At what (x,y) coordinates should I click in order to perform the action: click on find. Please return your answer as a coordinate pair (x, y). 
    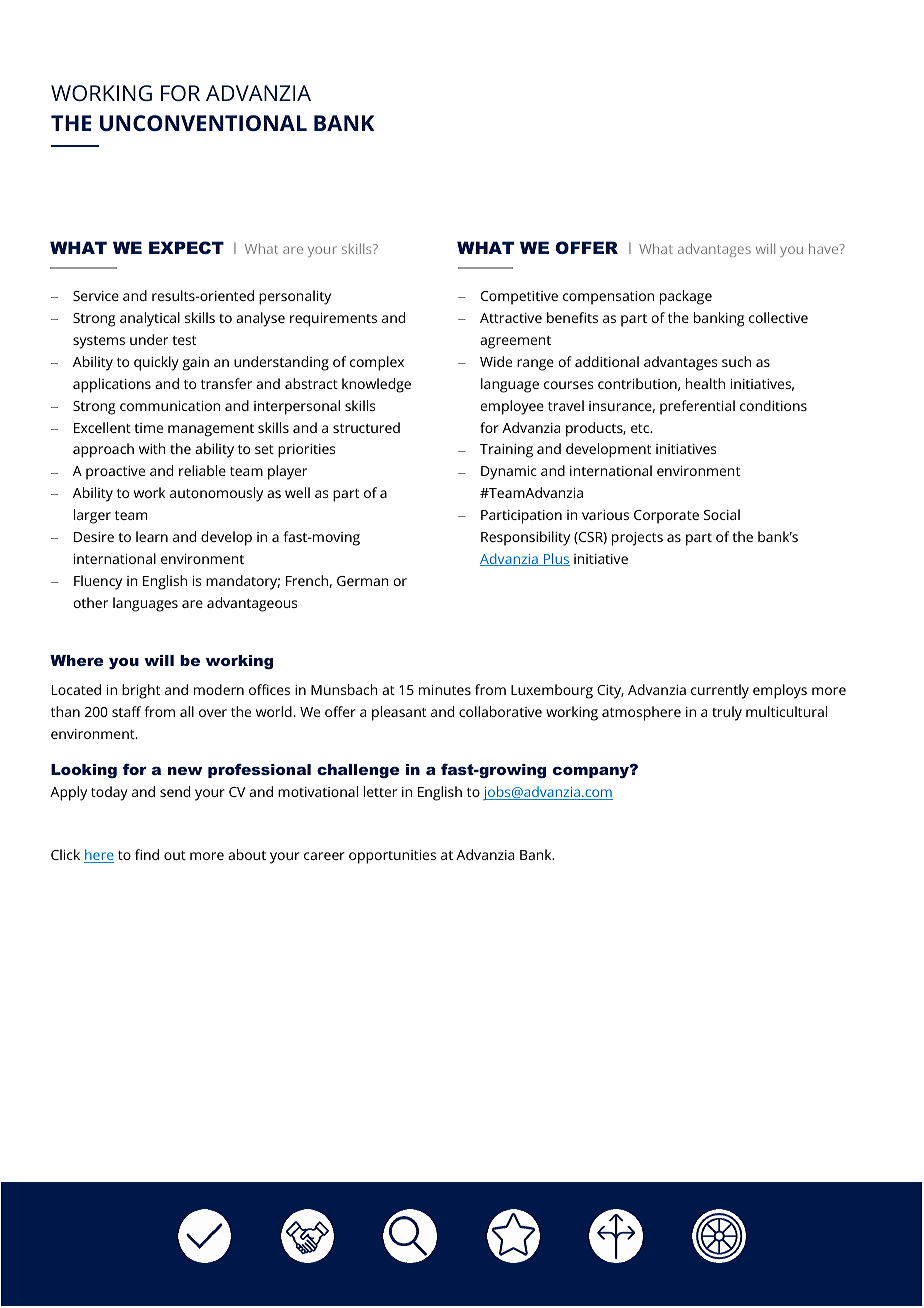
    Looking at the image, I should click on (147, 854).
